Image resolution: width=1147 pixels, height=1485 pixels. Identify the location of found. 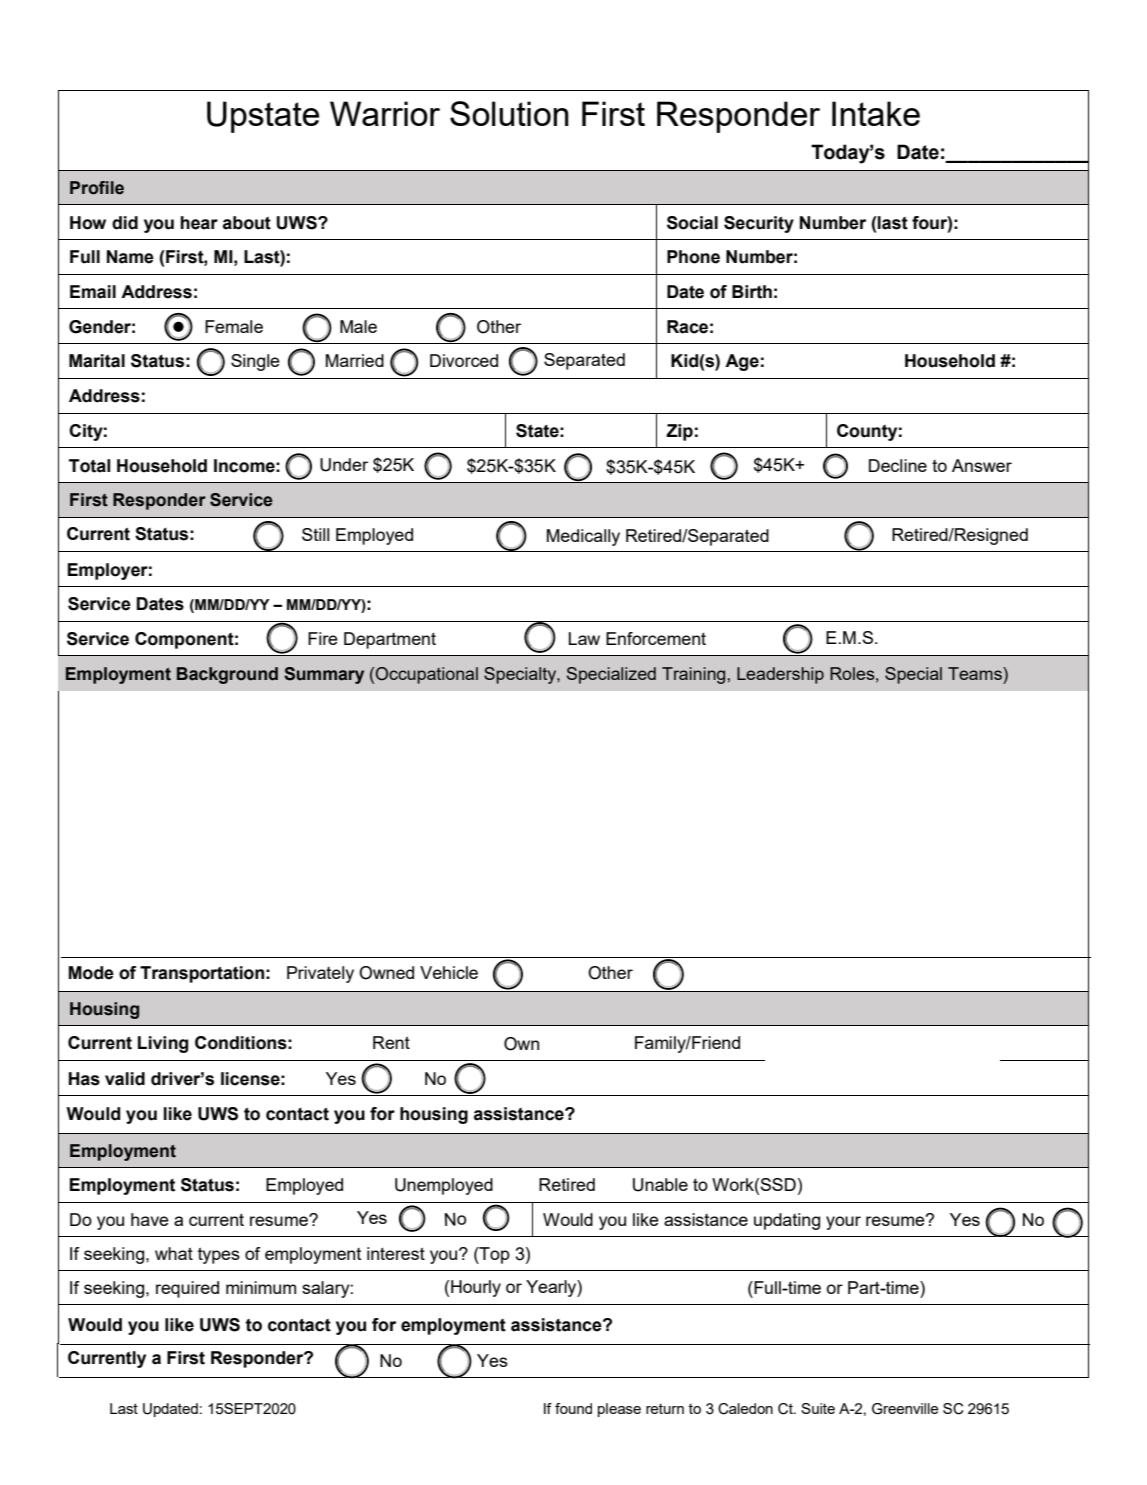
(573, 1408).
